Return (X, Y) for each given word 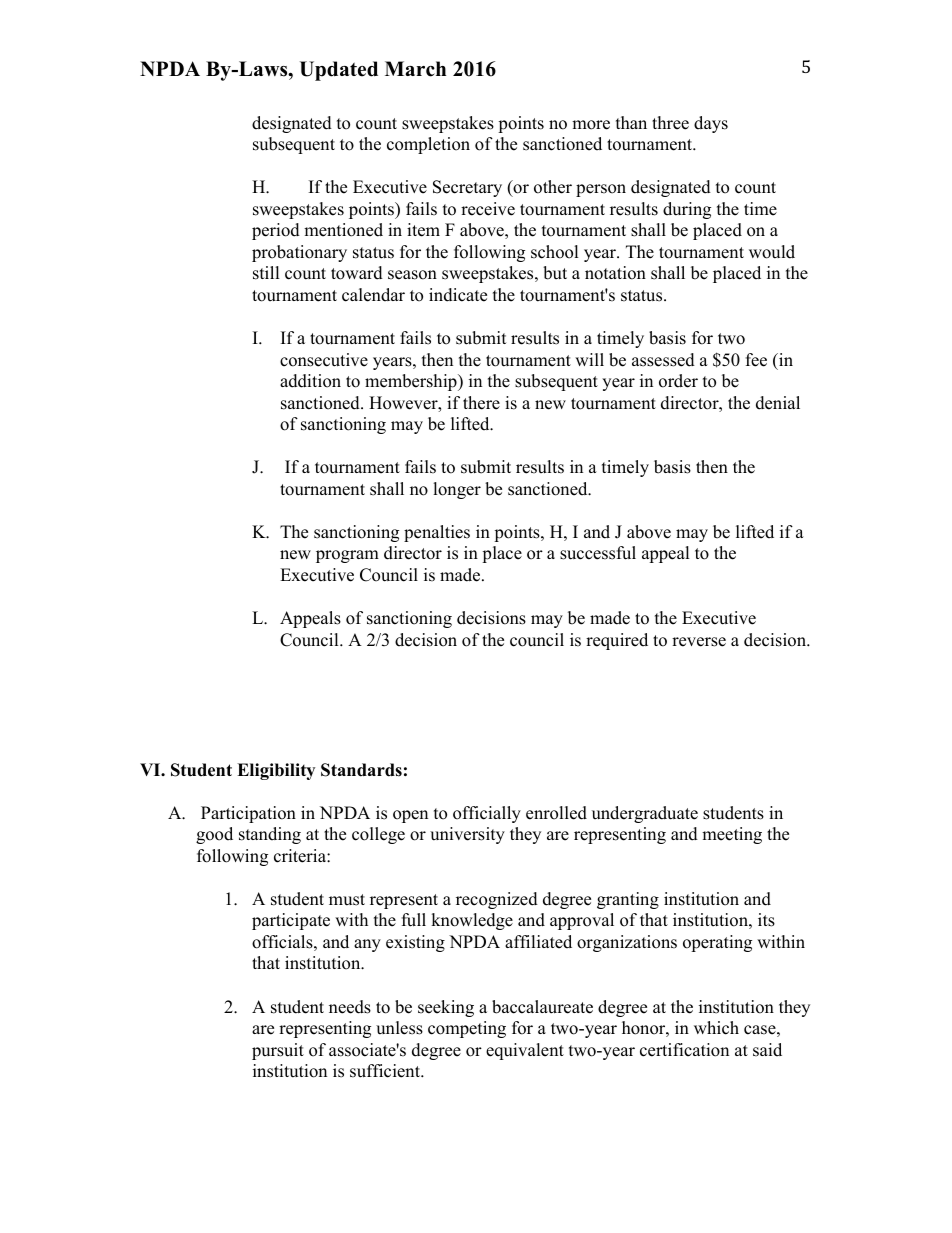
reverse (699, 642)
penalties (437, 533)
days (711, 124)
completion (428, 145)
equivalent (525, 1051)
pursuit (278, 1051)
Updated (339, 71)
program (347, 556)
